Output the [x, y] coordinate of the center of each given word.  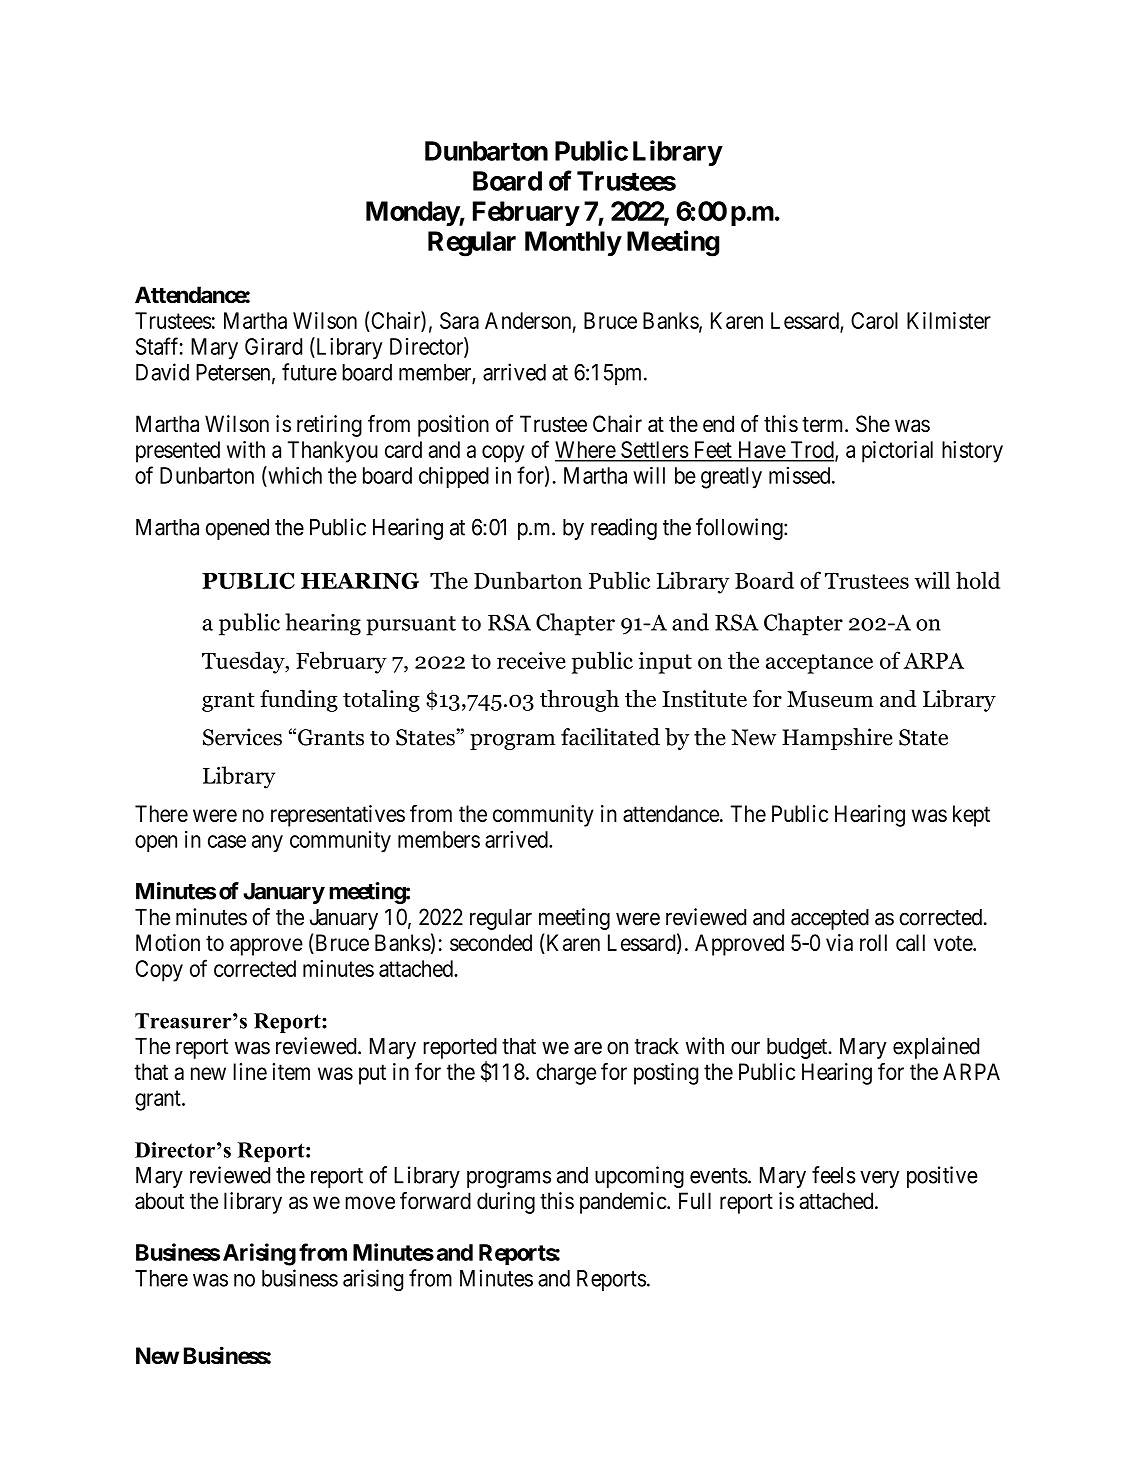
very [879, 1179]
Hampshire [837, 739]
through [579, 701]
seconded [491, 942]
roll [873, 942]
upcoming [639, 1177]
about [159, 1201]
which [294, 475]
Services [242, 737]
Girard [273, 346]
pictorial [897, 452]
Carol [874, 320]
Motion [168, 942]
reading [624, 529]
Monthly [573, 243]
